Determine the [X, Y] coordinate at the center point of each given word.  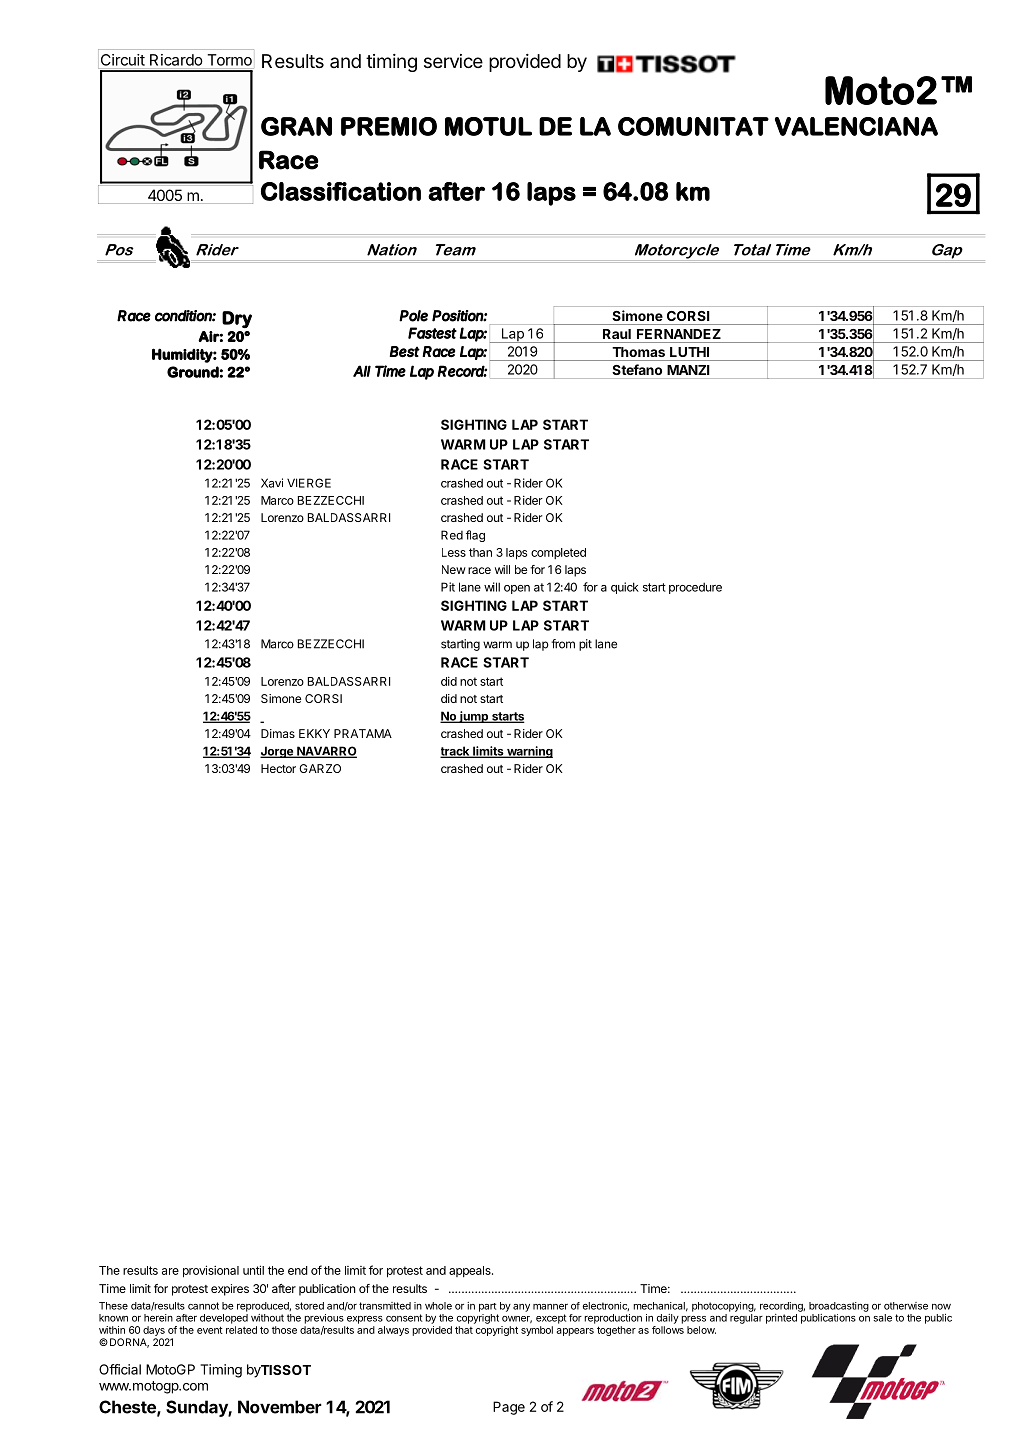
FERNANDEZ [679, 334]
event [210, 1330]
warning [529, 752]
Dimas [278, 733]
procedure [695, 588]
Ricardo [176, 60]
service [453, 61]
